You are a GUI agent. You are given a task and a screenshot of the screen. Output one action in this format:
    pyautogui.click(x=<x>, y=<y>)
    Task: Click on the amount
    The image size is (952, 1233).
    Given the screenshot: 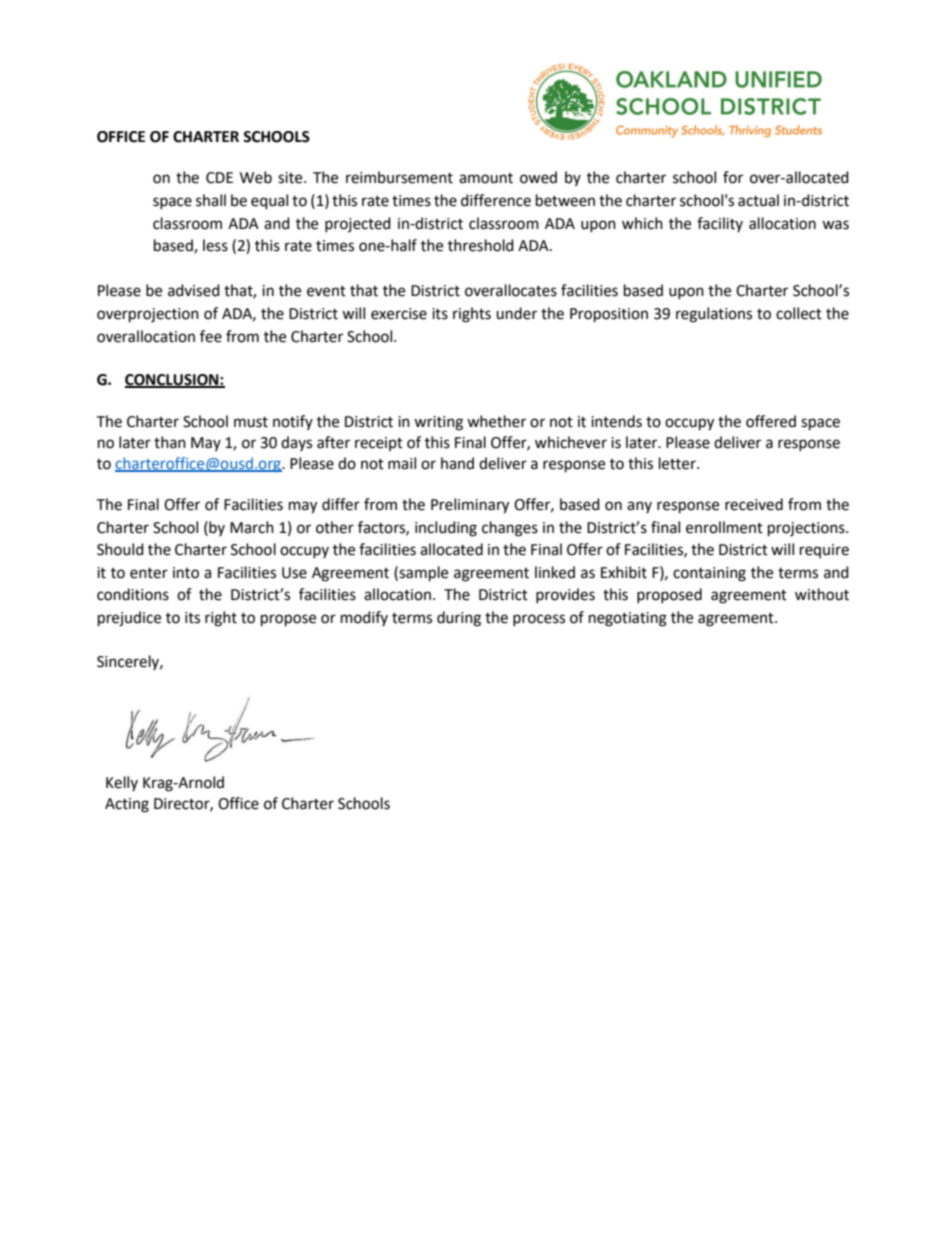 What is the action you would take?
    pyautogui.click(x=486, y=178)
